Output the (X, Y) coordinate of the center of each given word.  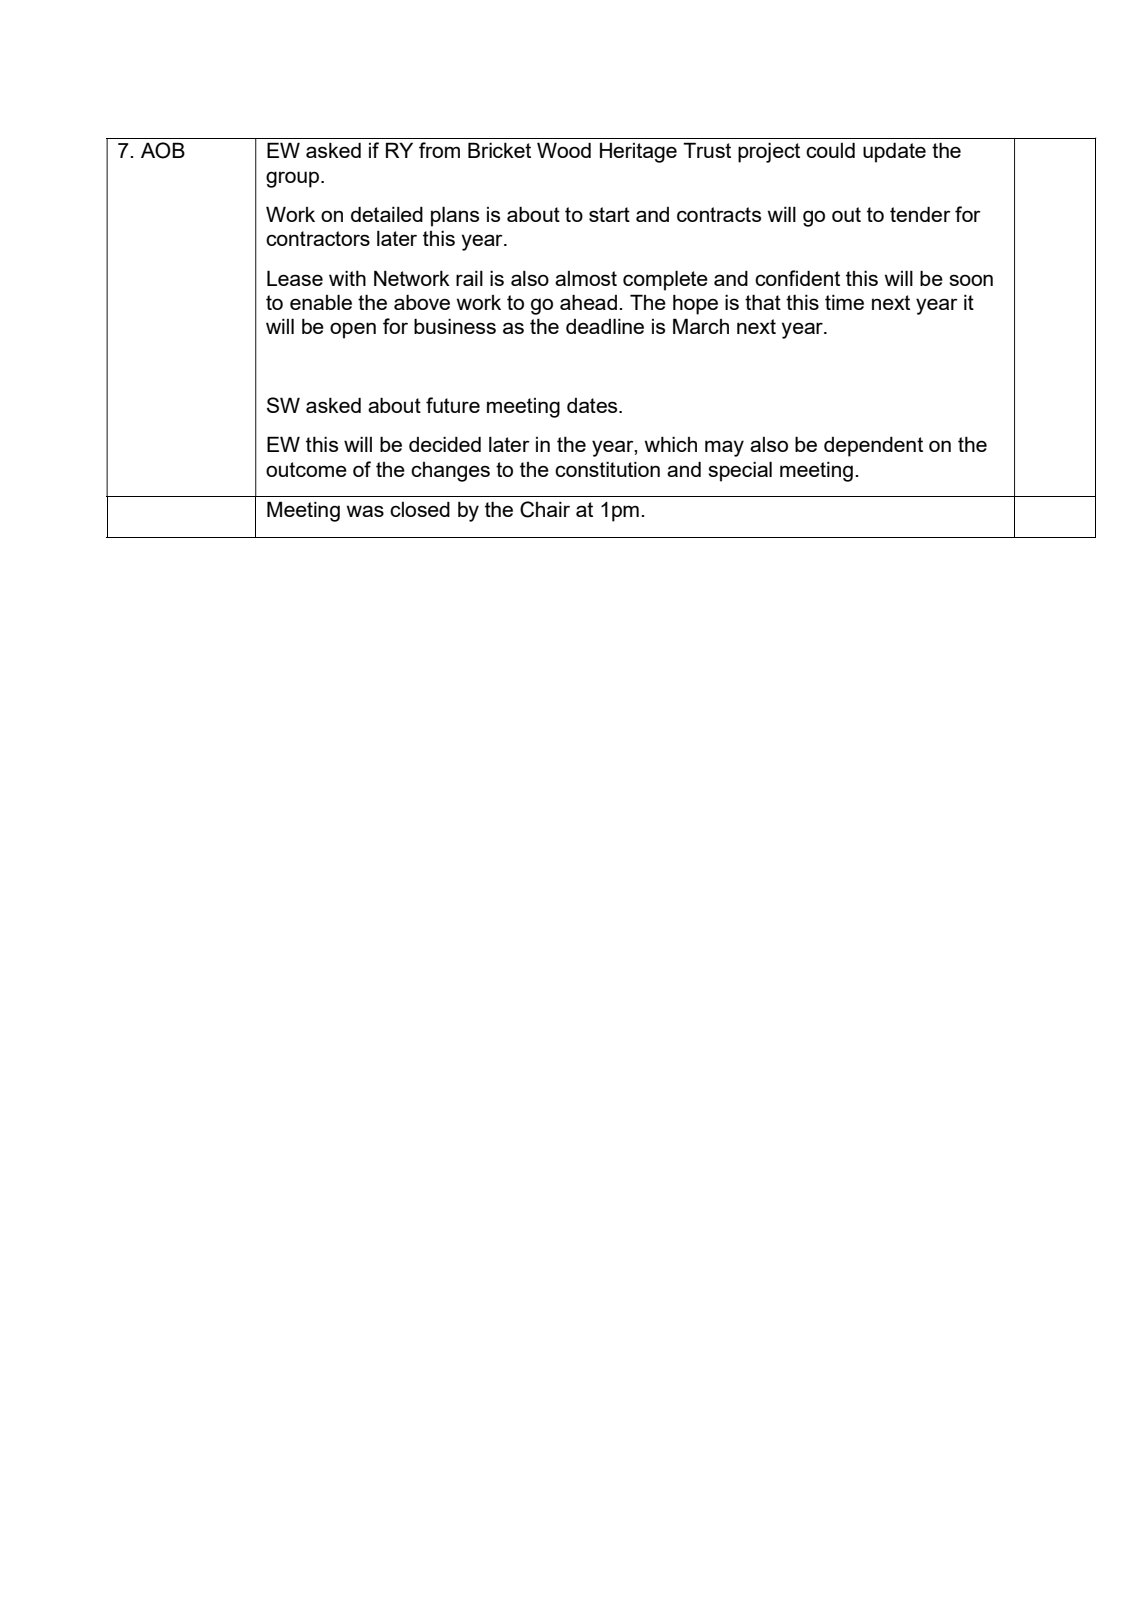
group (294, 179)
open (353, 330)
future (453, 405)
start (609, 214)
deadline (605, 326)
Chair (545, 509)
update (894, 152)
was (365, 511)
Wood (564, 150)
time (844, 302)
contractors (318, 238)
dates (593, 405)
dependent (873, 447)
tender (920, 214)
